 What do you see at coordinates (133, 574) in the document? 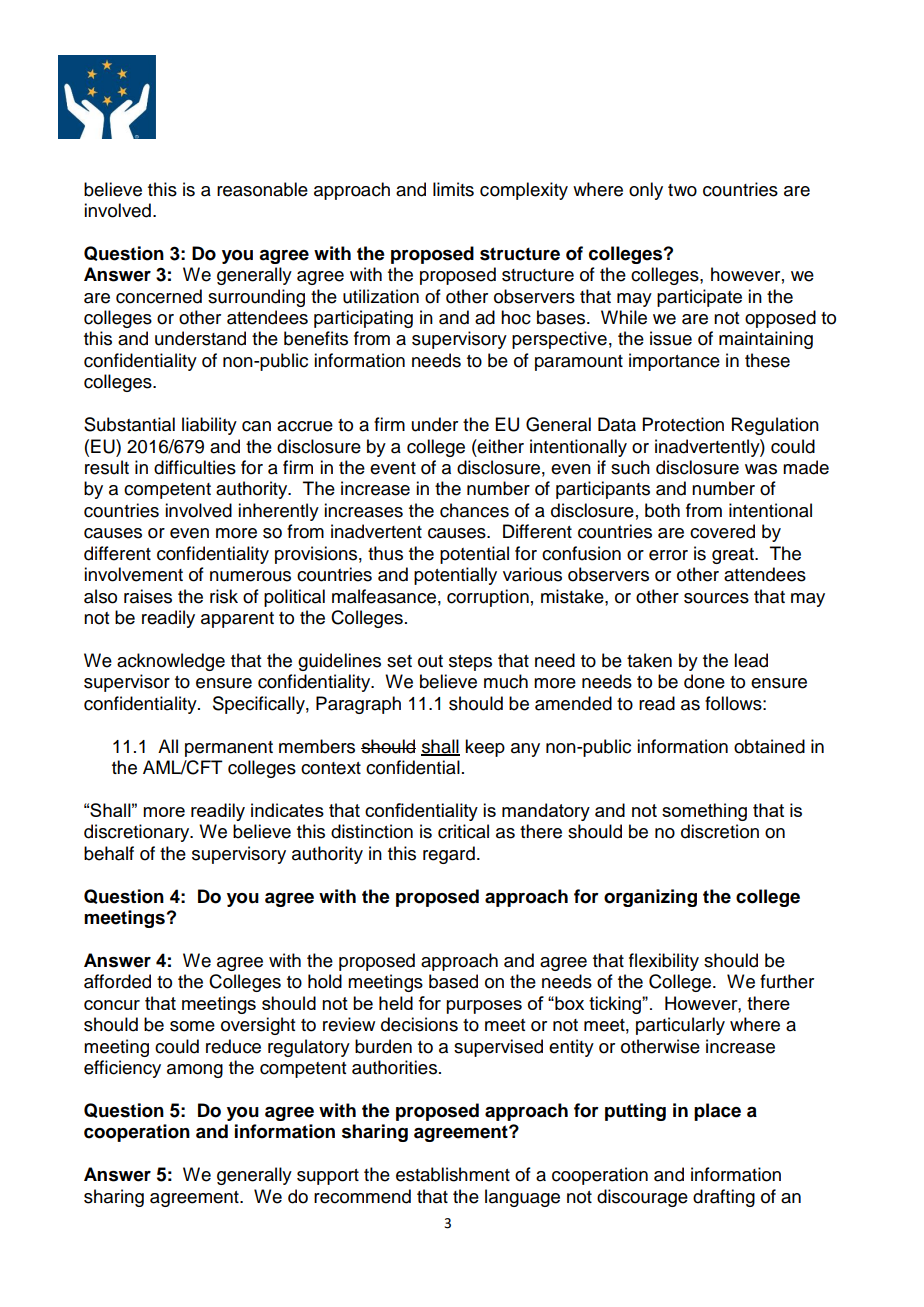
I see `involvement` at bounding box center [133, 574].
